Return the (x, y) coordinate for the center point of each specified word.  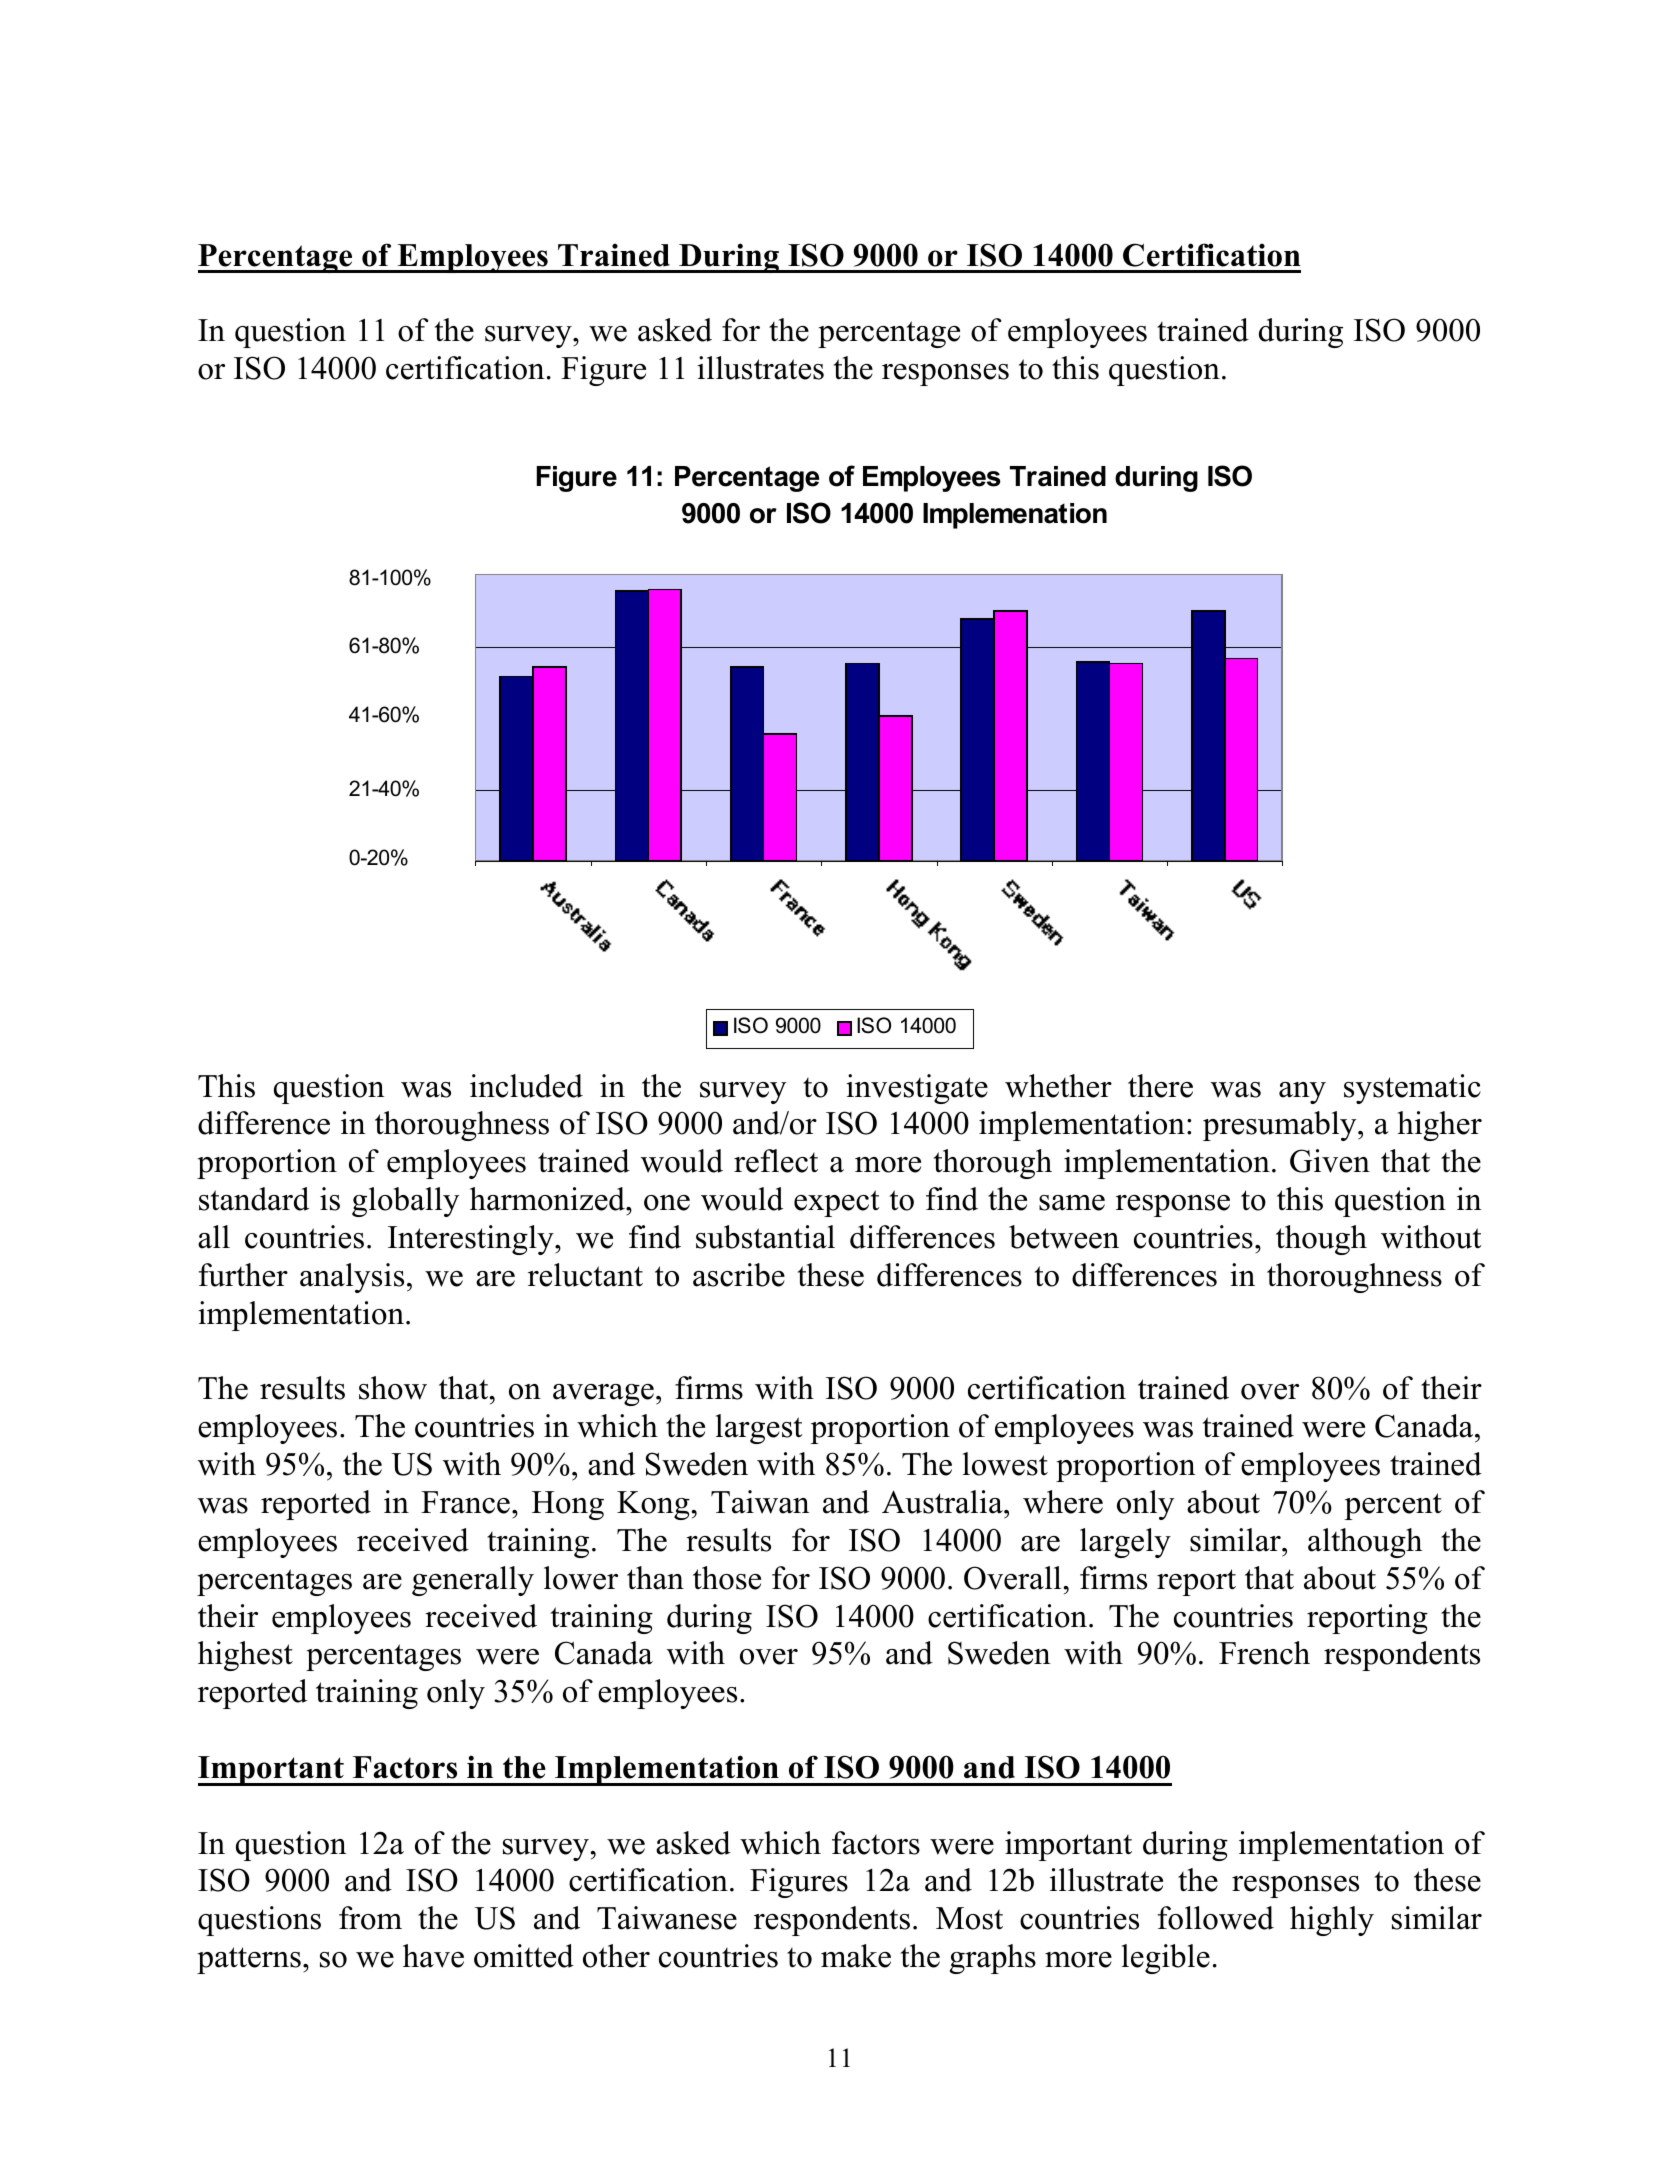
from (370, 1918)
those (727, 1578)
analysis (352, 1278)
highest (245, 1656)
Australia (943, 1502)
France (465, 1502)
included (526, 1086)
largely (1125, 1543)
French (1264, 1653)
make (856, 1956)
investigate (917, 1089)
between (1064, 1237)
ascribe (739, 1275)
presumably (1281, 1126)
